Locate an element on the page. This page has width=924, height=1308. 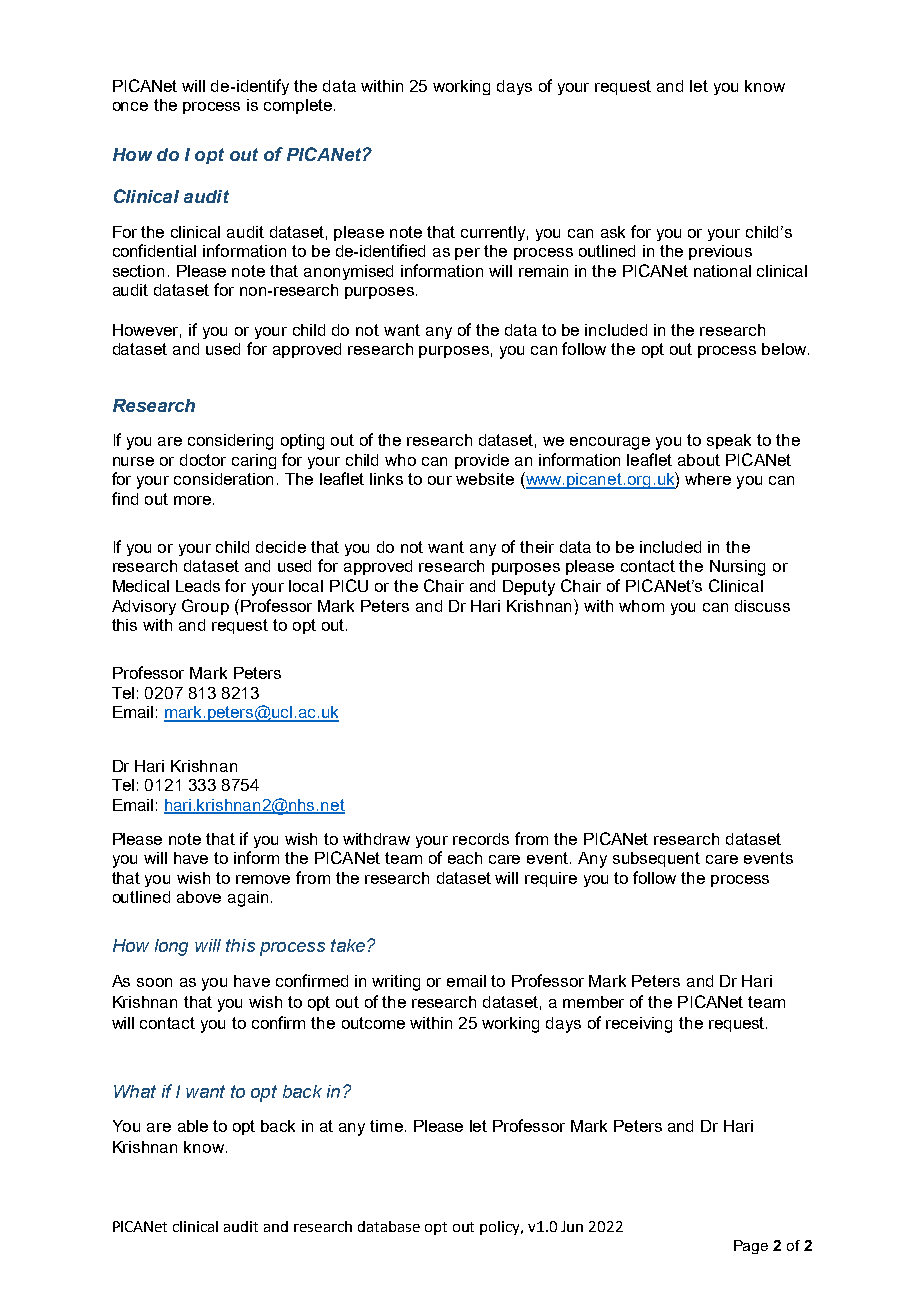
per is located at coordinates (467, 254).
